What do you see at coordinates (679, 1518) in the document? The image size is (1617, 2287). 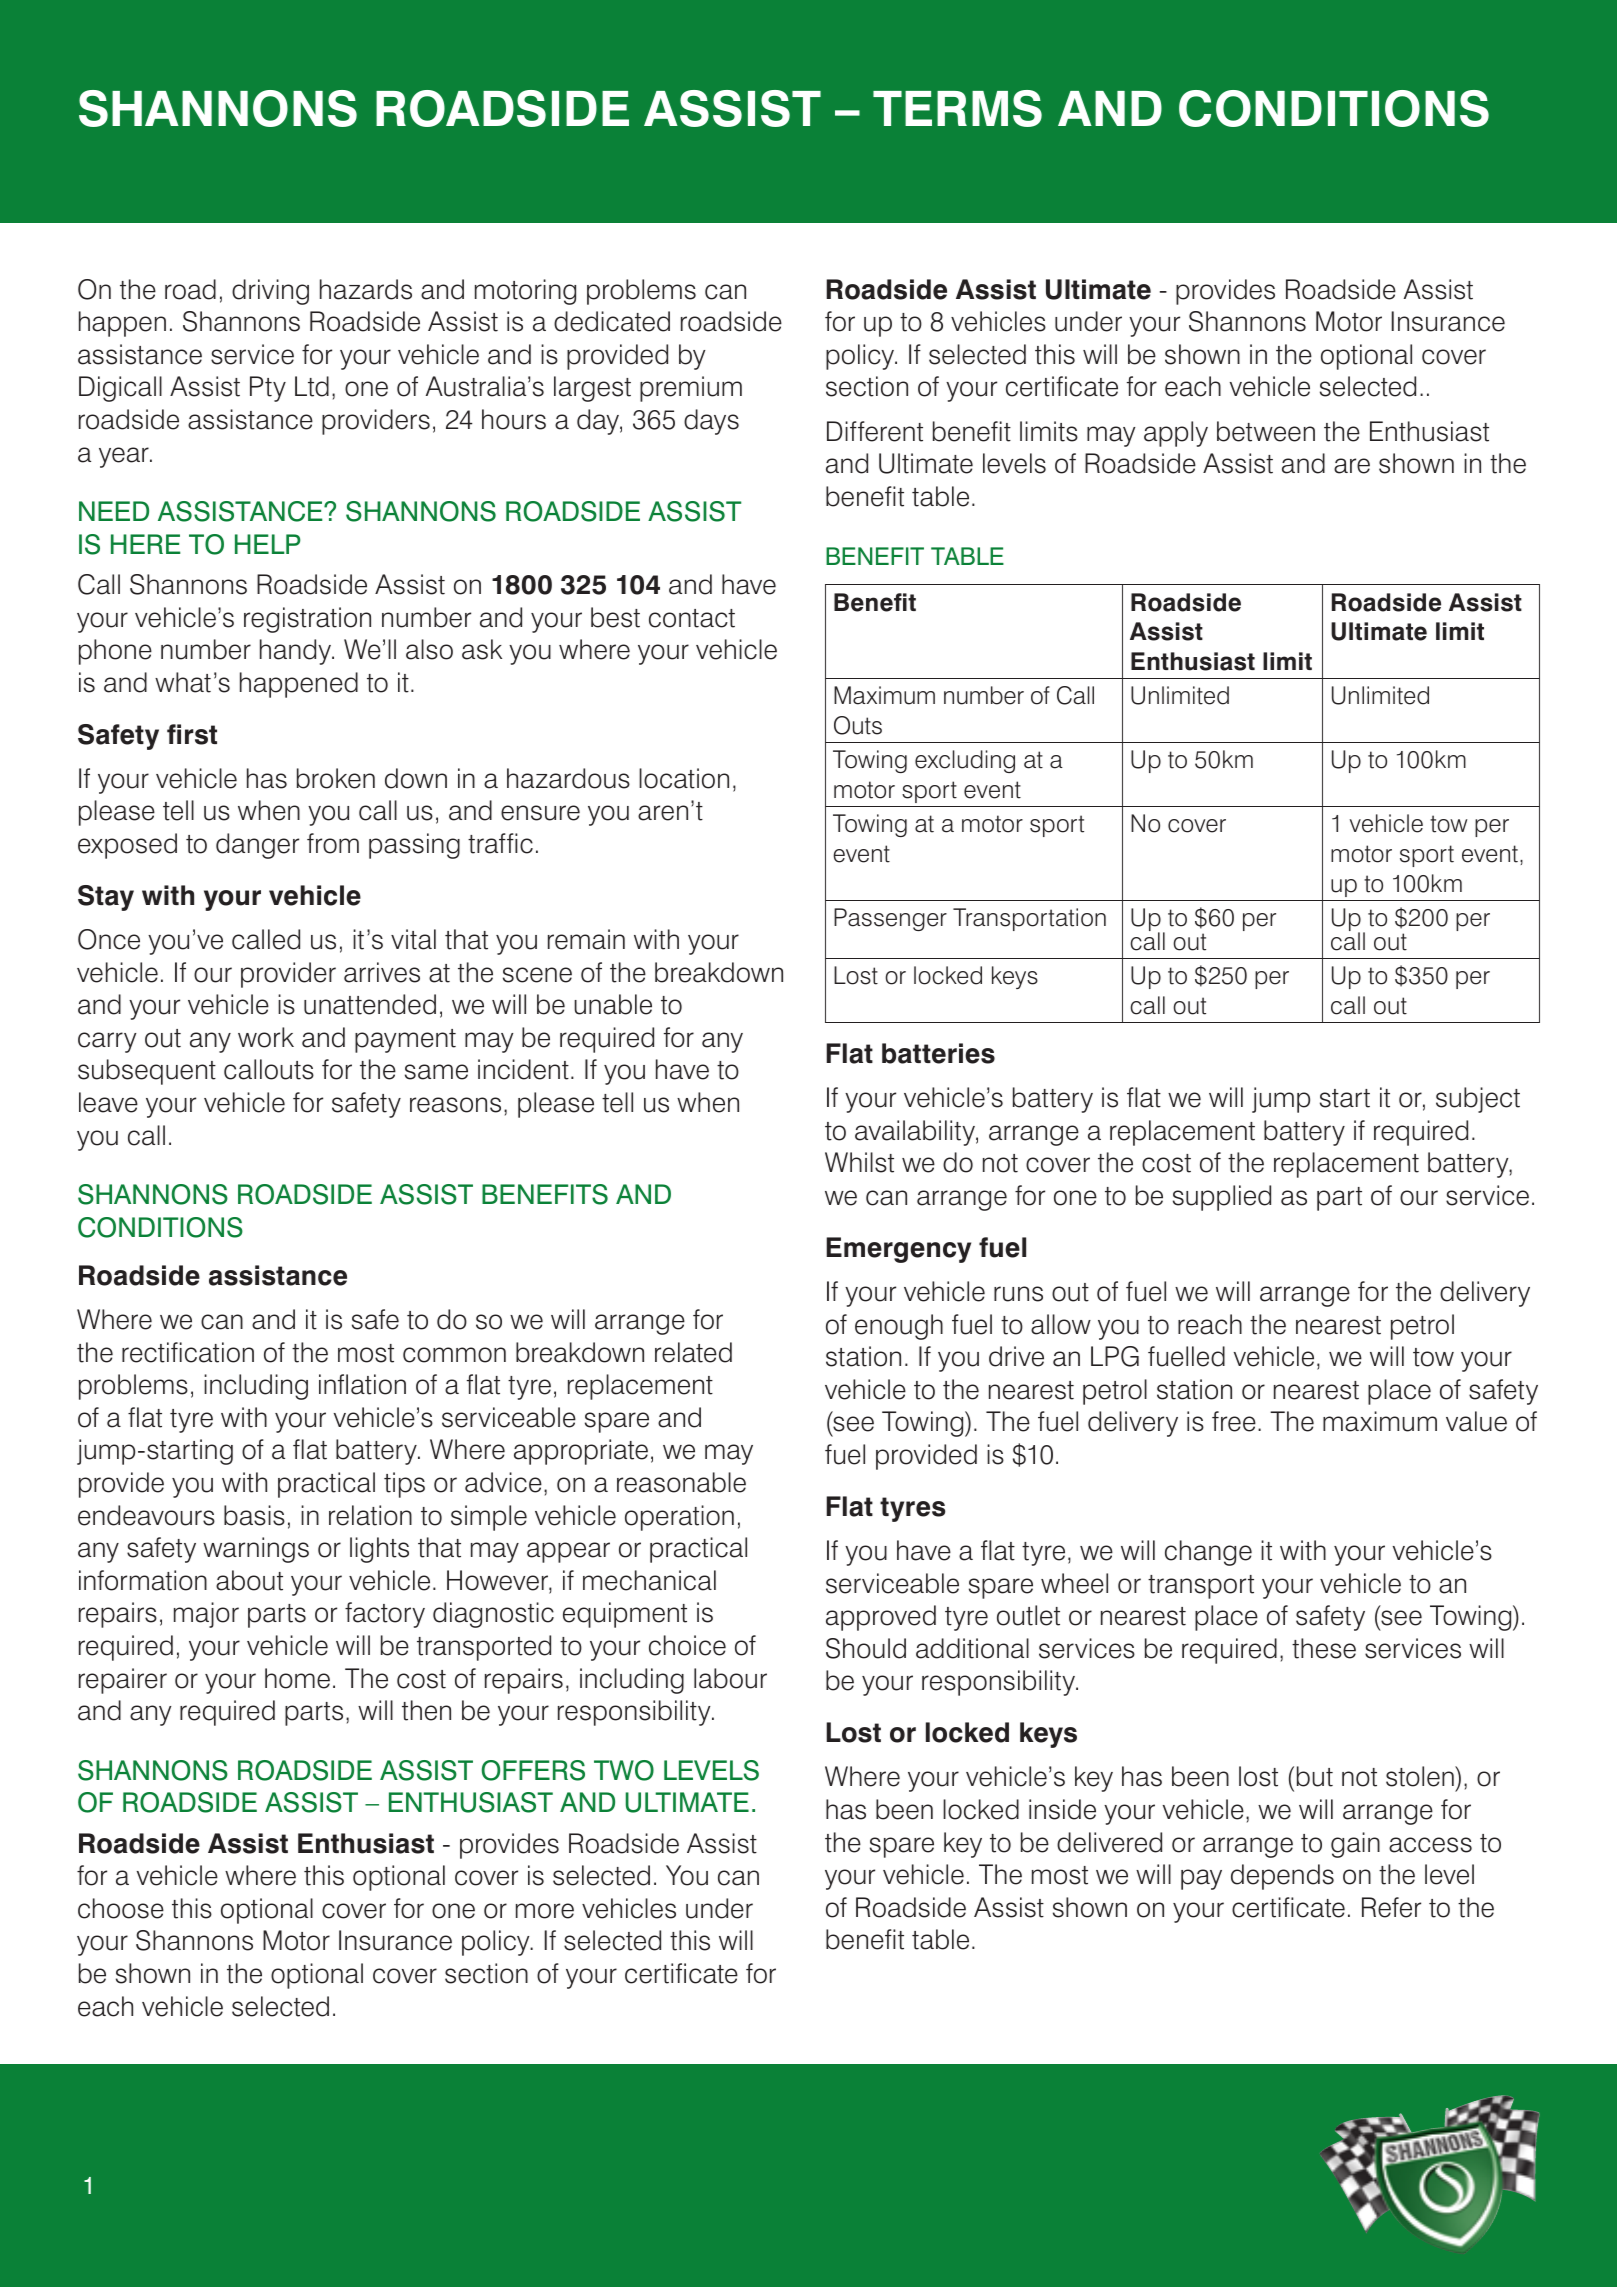 I see `operation` at bounding box center [679, 1518].
